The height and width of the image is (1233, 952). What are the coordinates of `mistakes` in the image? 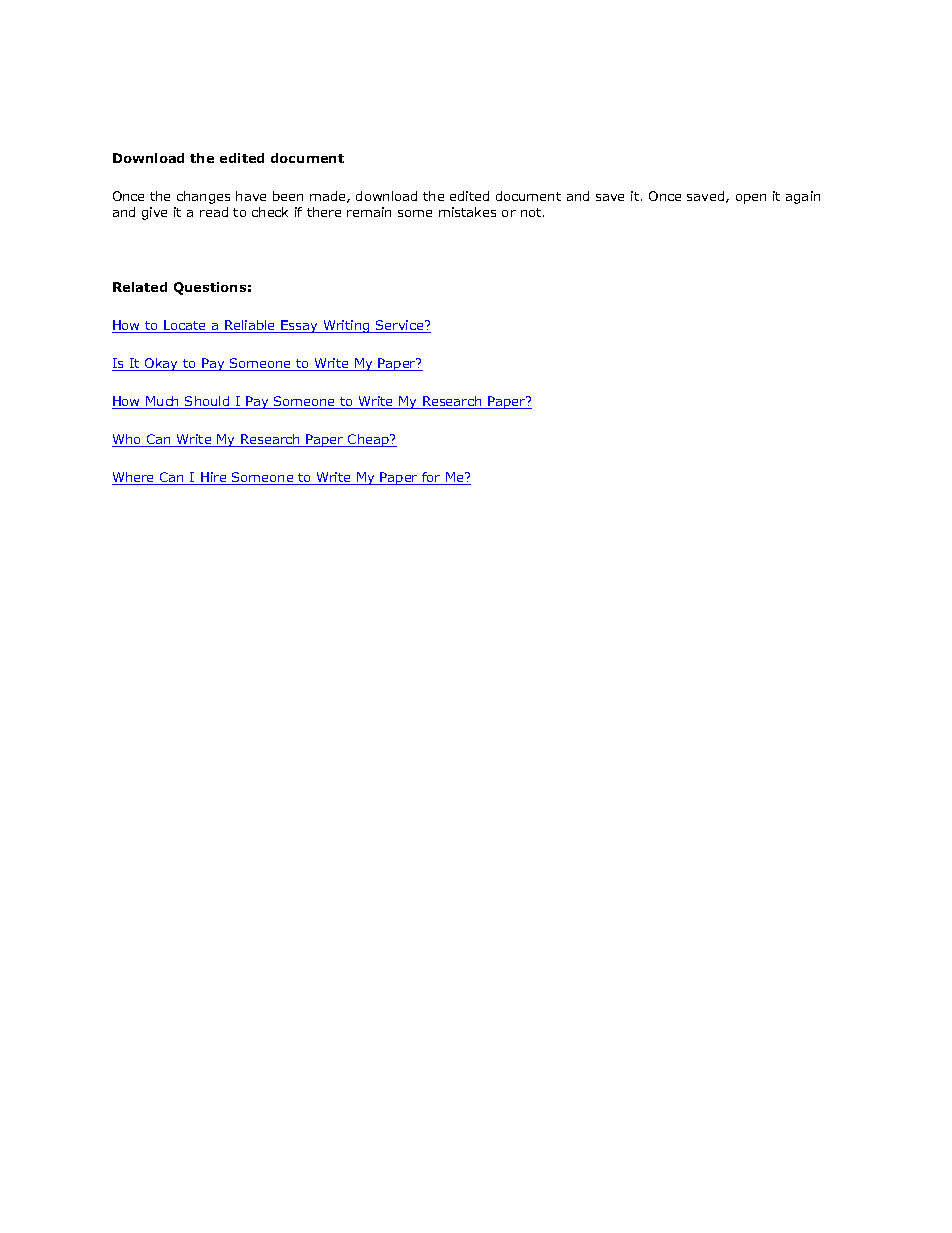 It's located at (467, 212).
